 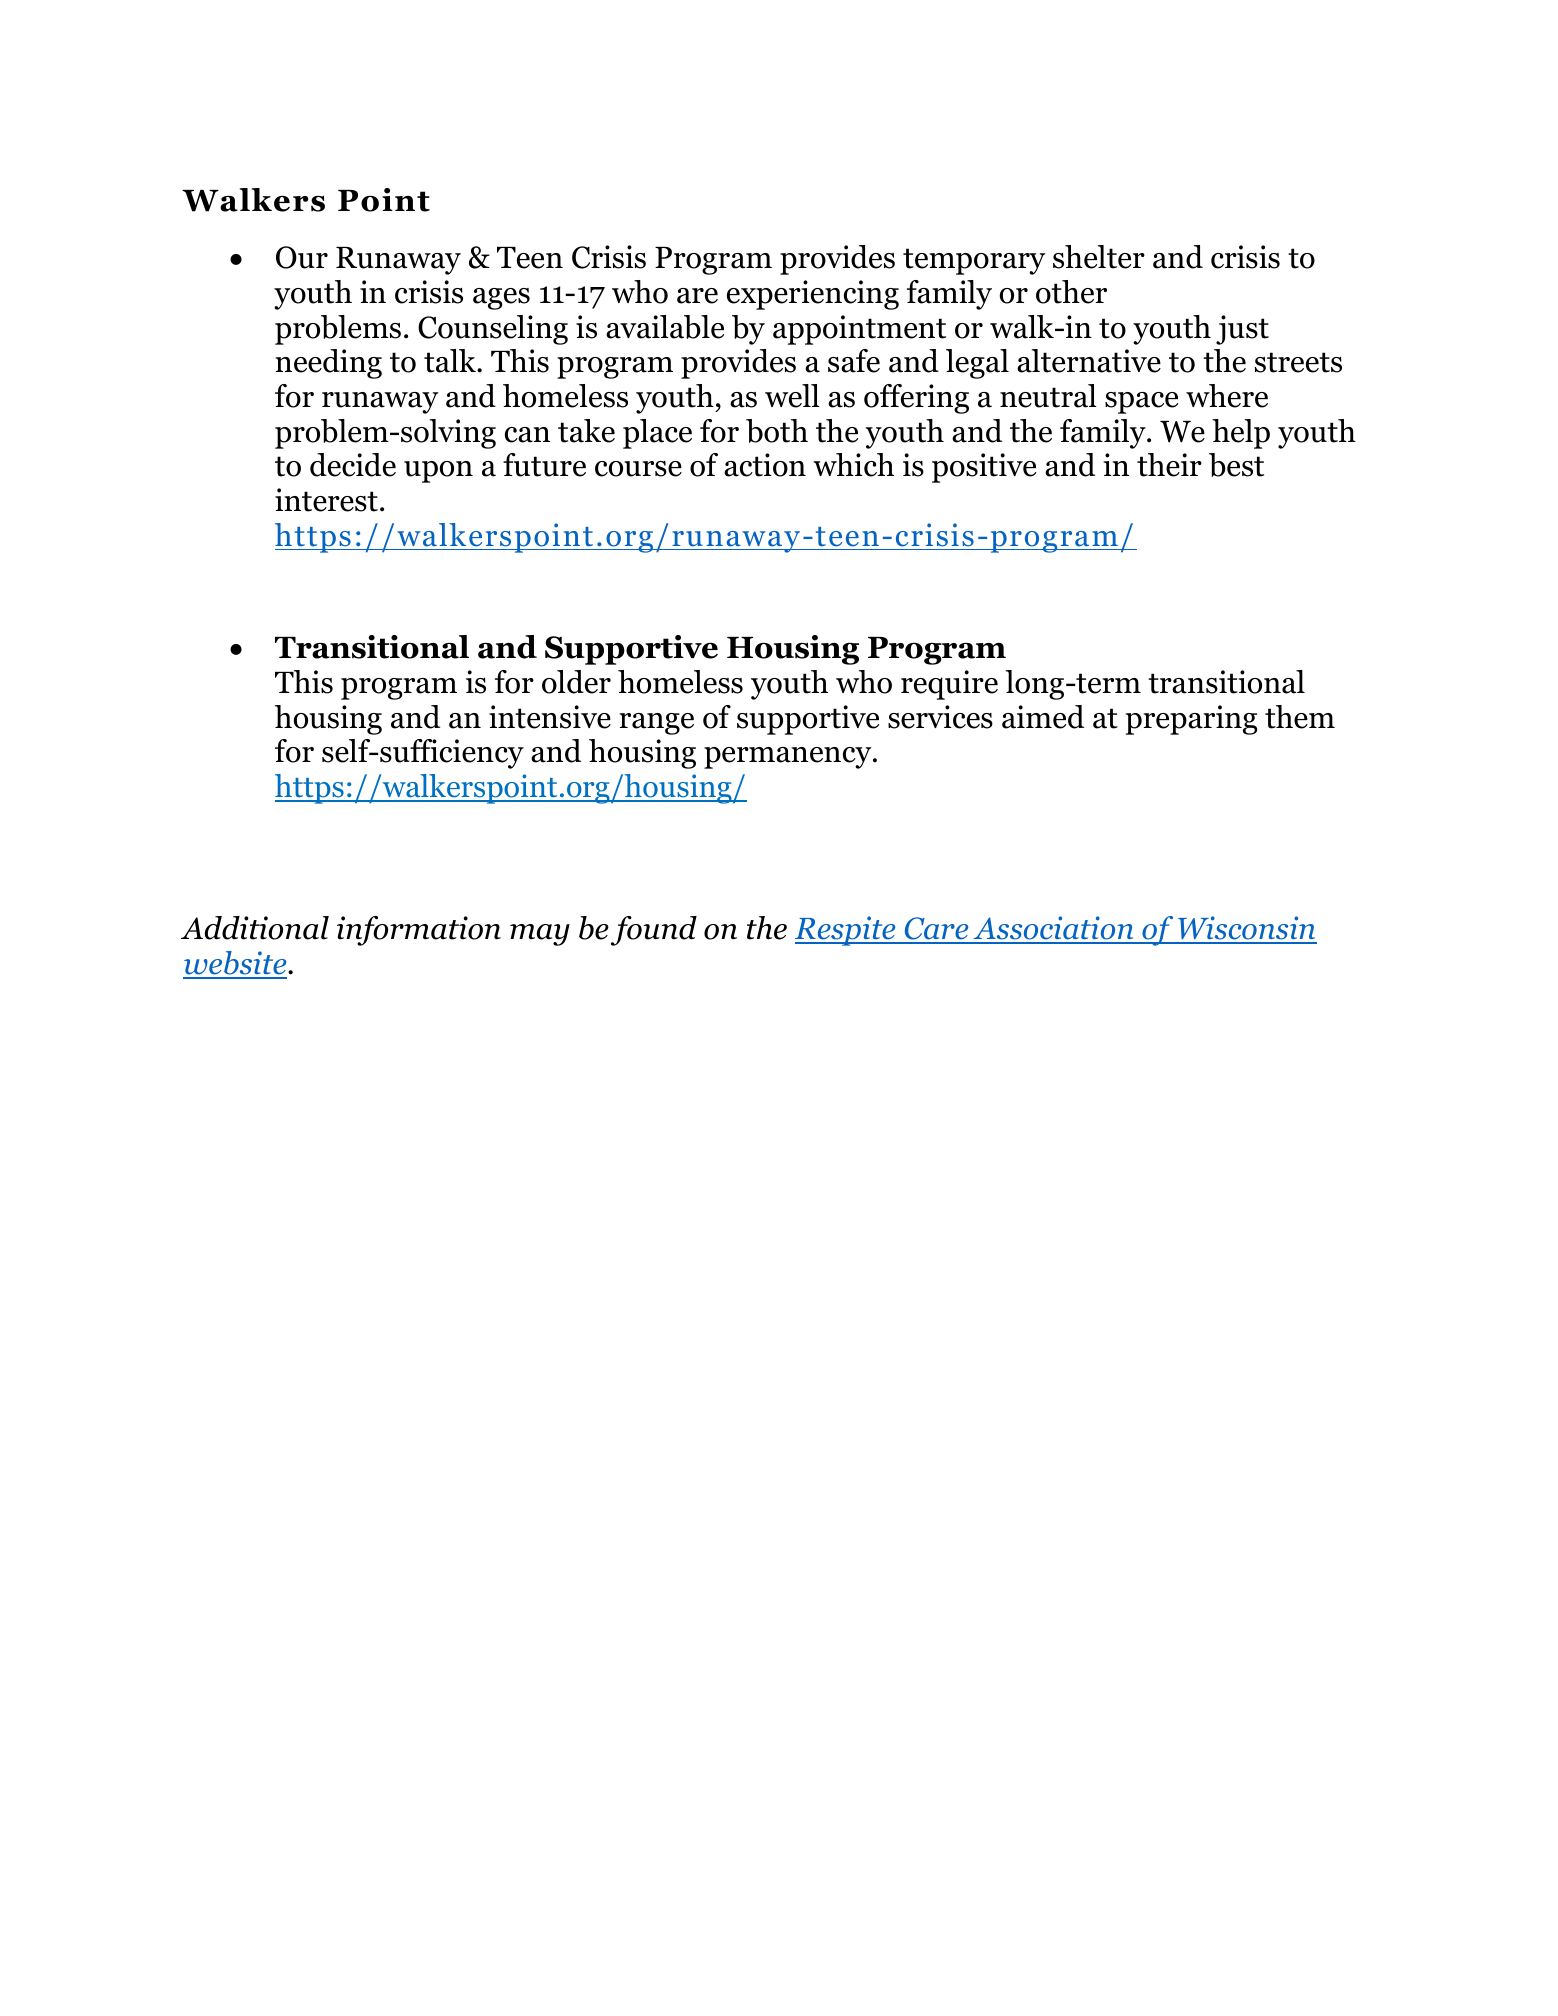 I want to click on preparing, so click(x=1192, y=720).
